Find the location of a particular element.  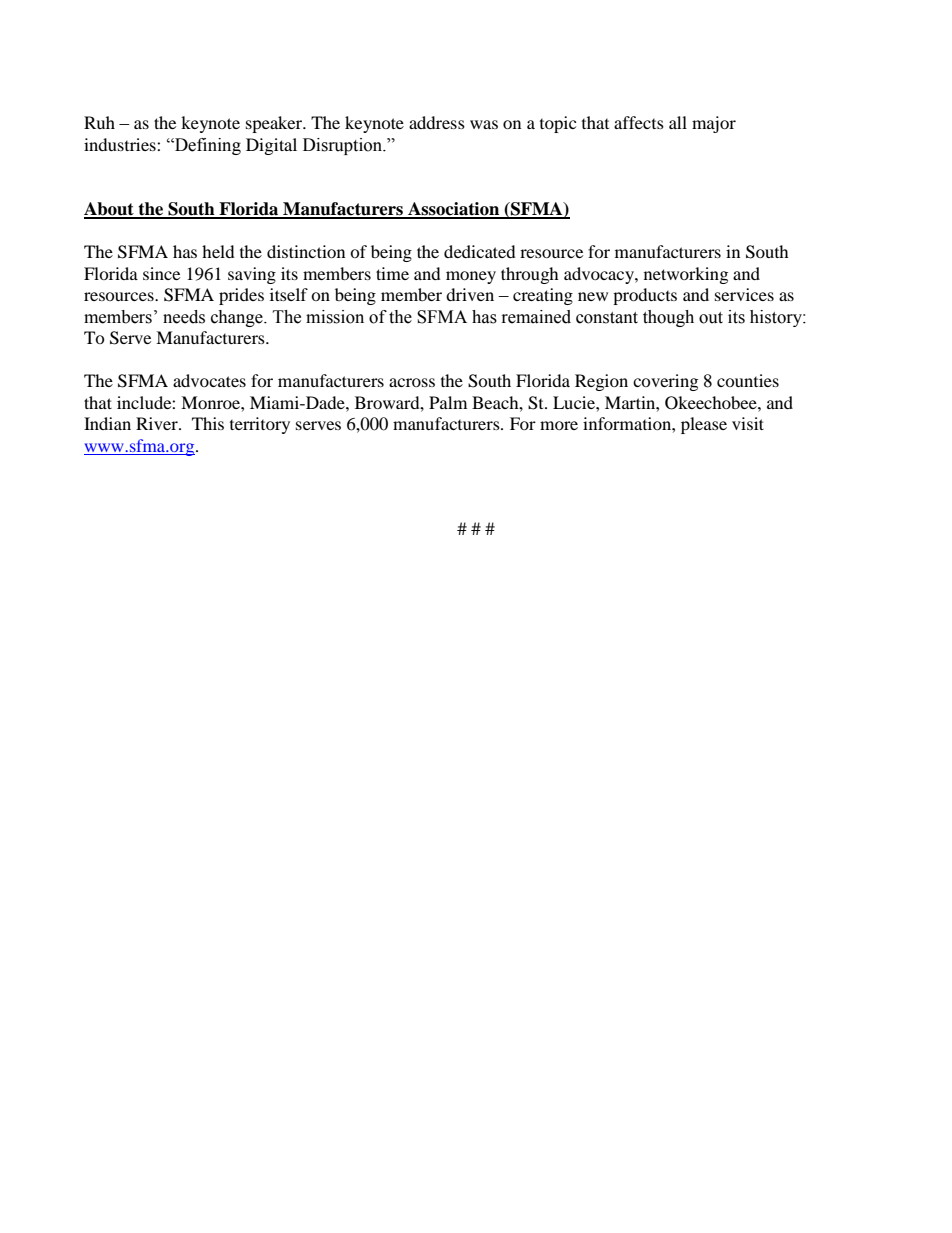

networking is located at coordinates (686, 275).
